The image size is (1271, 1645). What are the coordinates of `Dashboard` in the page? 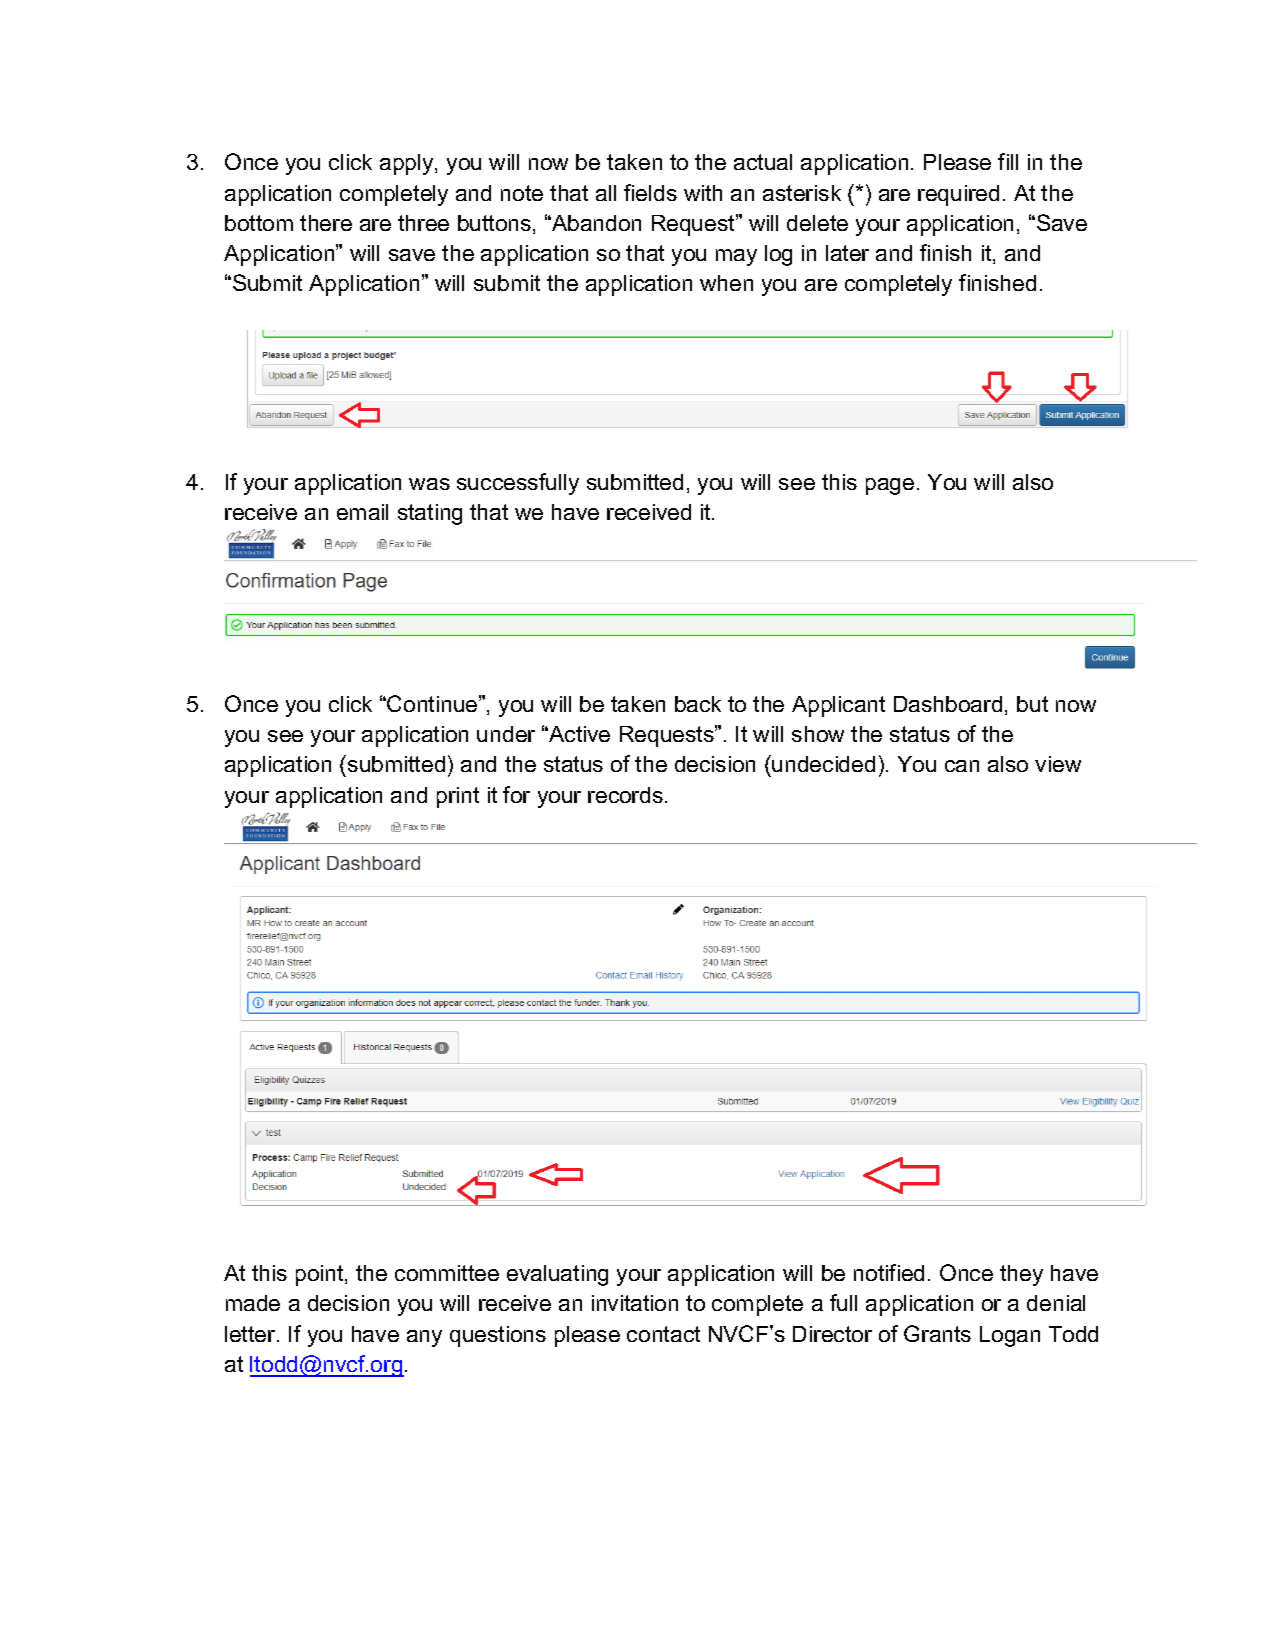 It's located at (948, 704).
